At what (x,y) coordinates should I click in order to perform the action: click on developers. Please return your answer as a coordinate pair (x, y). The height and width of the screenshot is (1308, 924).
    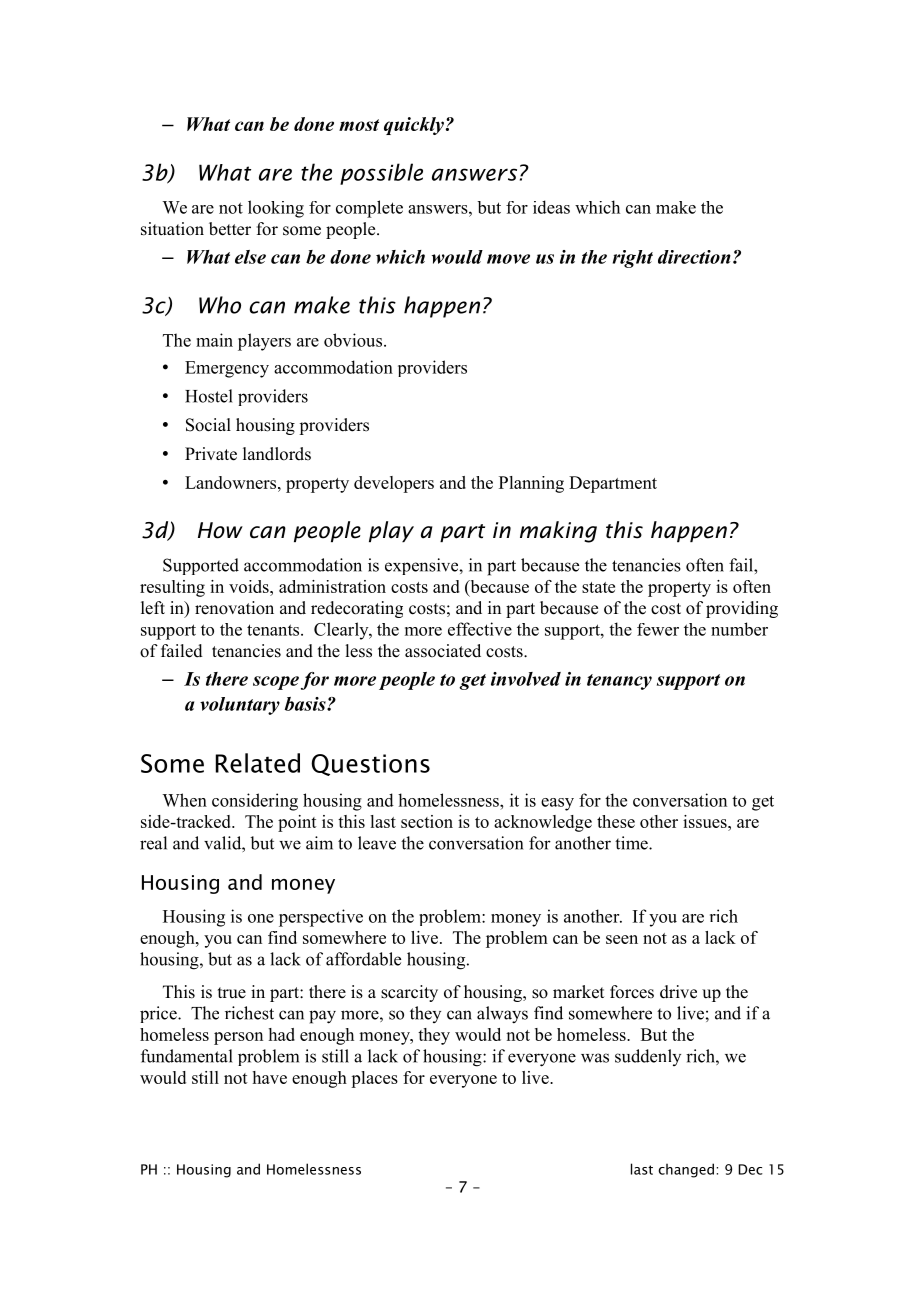
    Looking at the image, I should click on (394, 484).
